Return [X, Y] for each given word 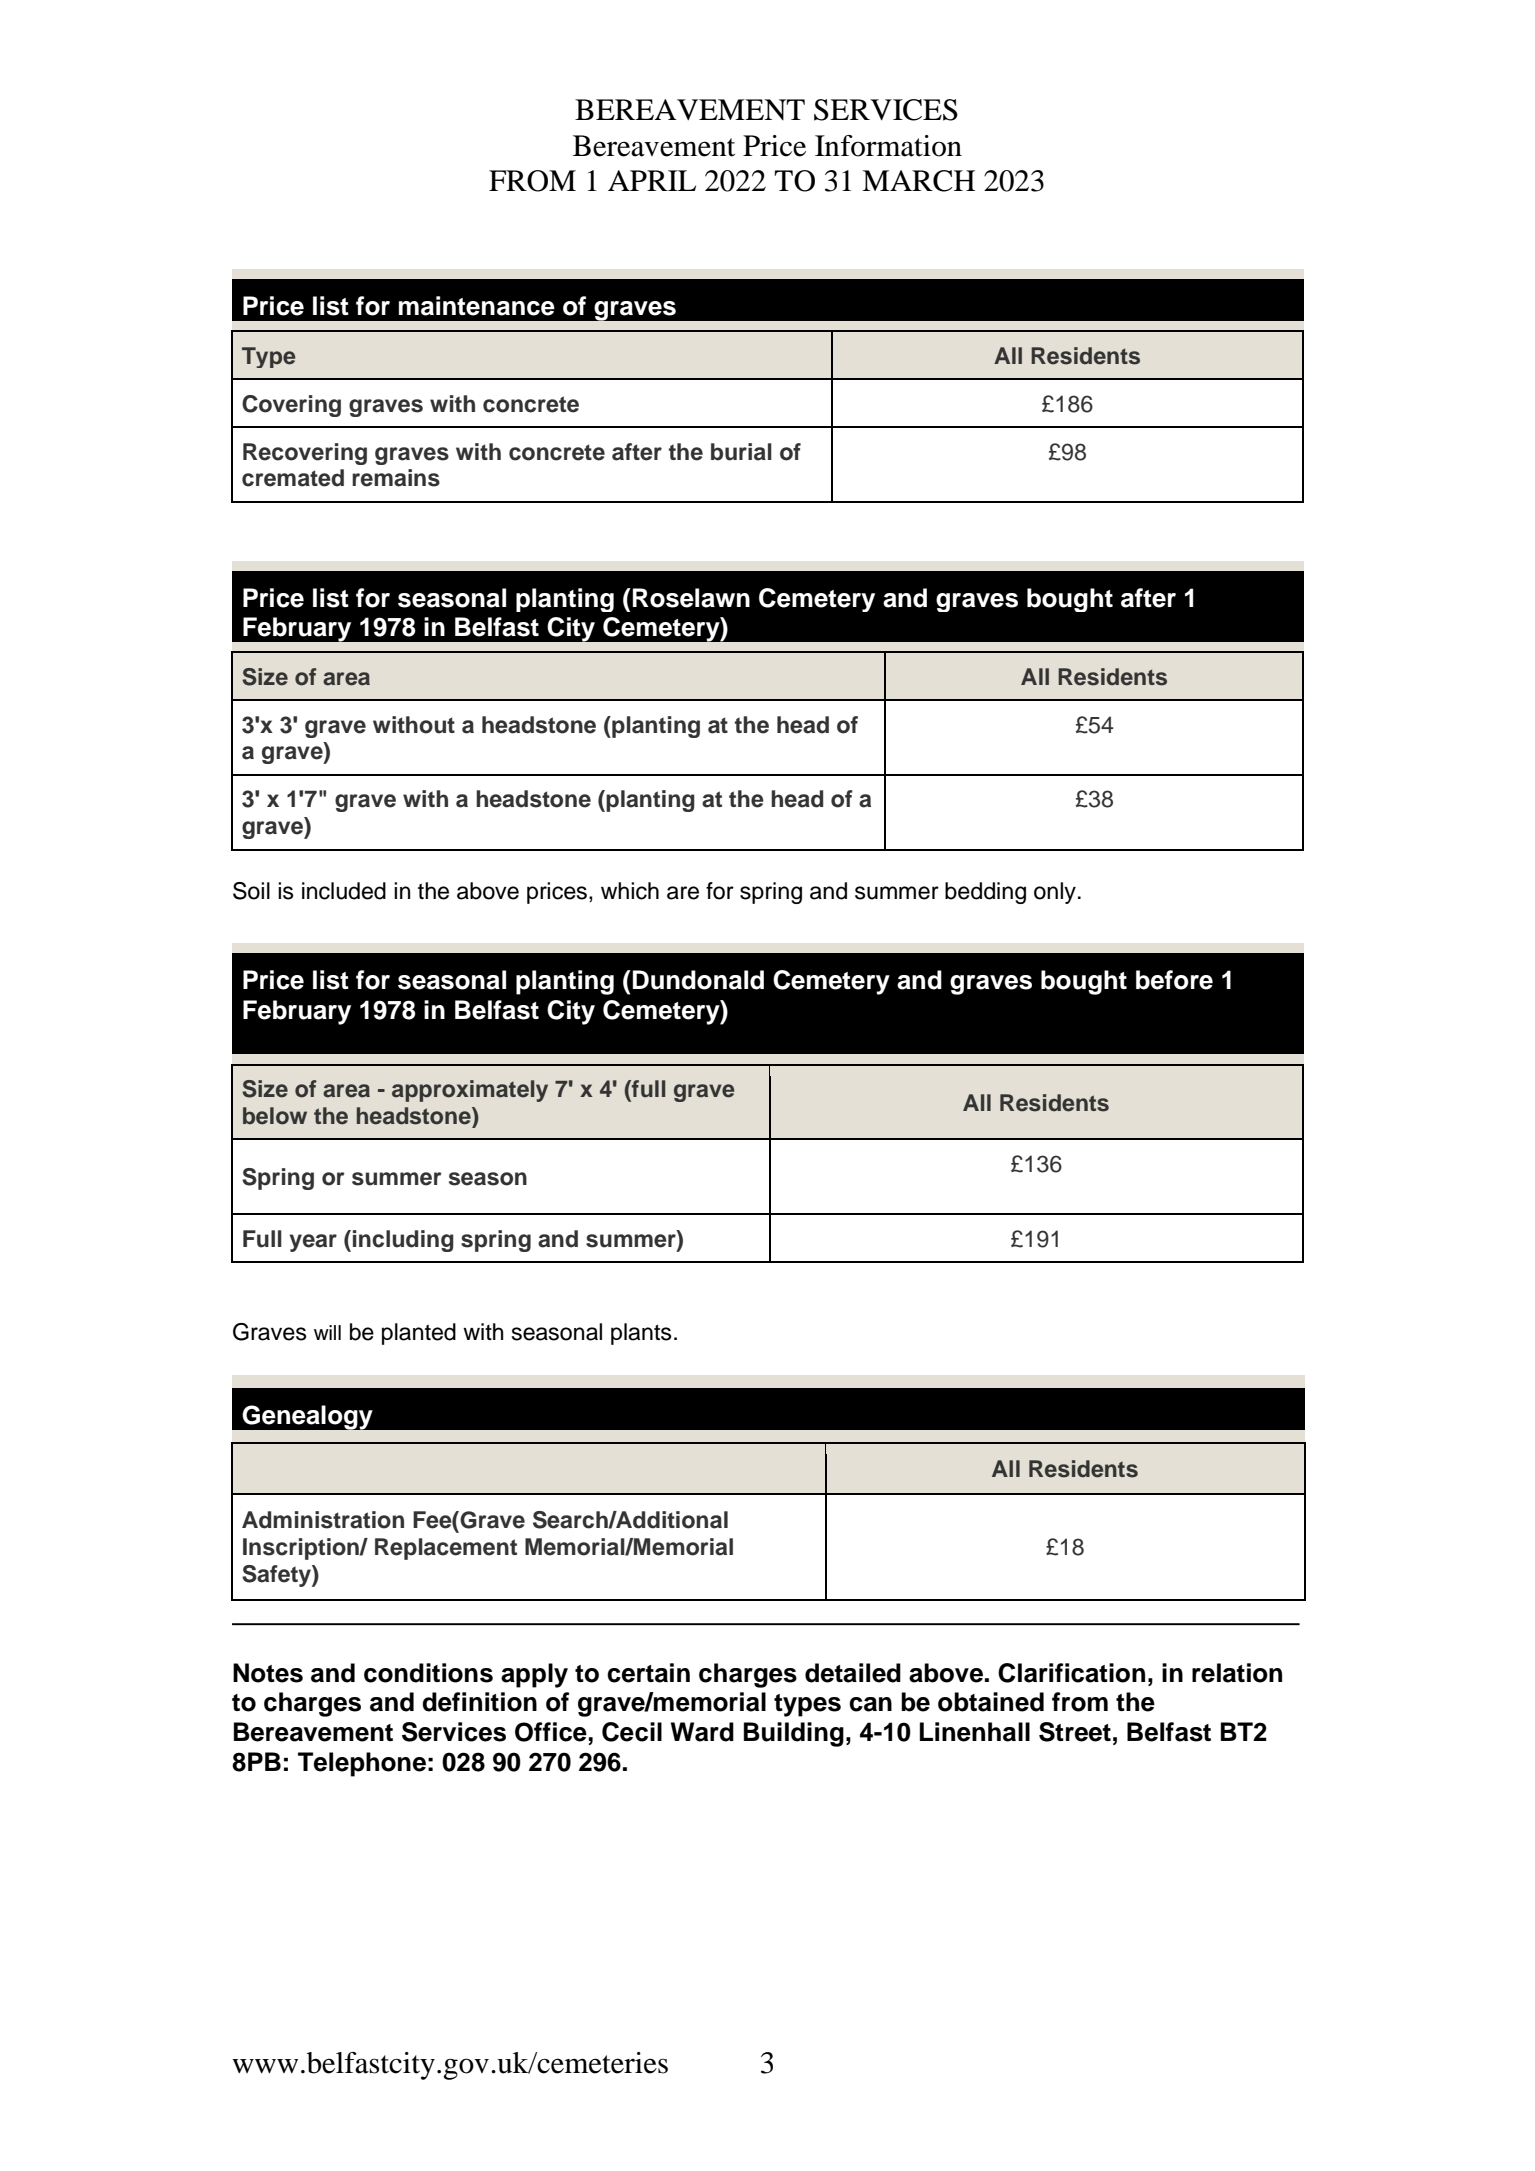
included [344, 891]
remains [396, 478]
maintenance [477, 306]
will [327, 1332]
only [1055, 893]
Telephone [362, 1764]
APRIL [652, 180]
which [630, 891]
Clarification [1071, 1673]
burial [741, 452]
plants [641, 1334]
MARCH [918, 181]
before [1174, 980]
